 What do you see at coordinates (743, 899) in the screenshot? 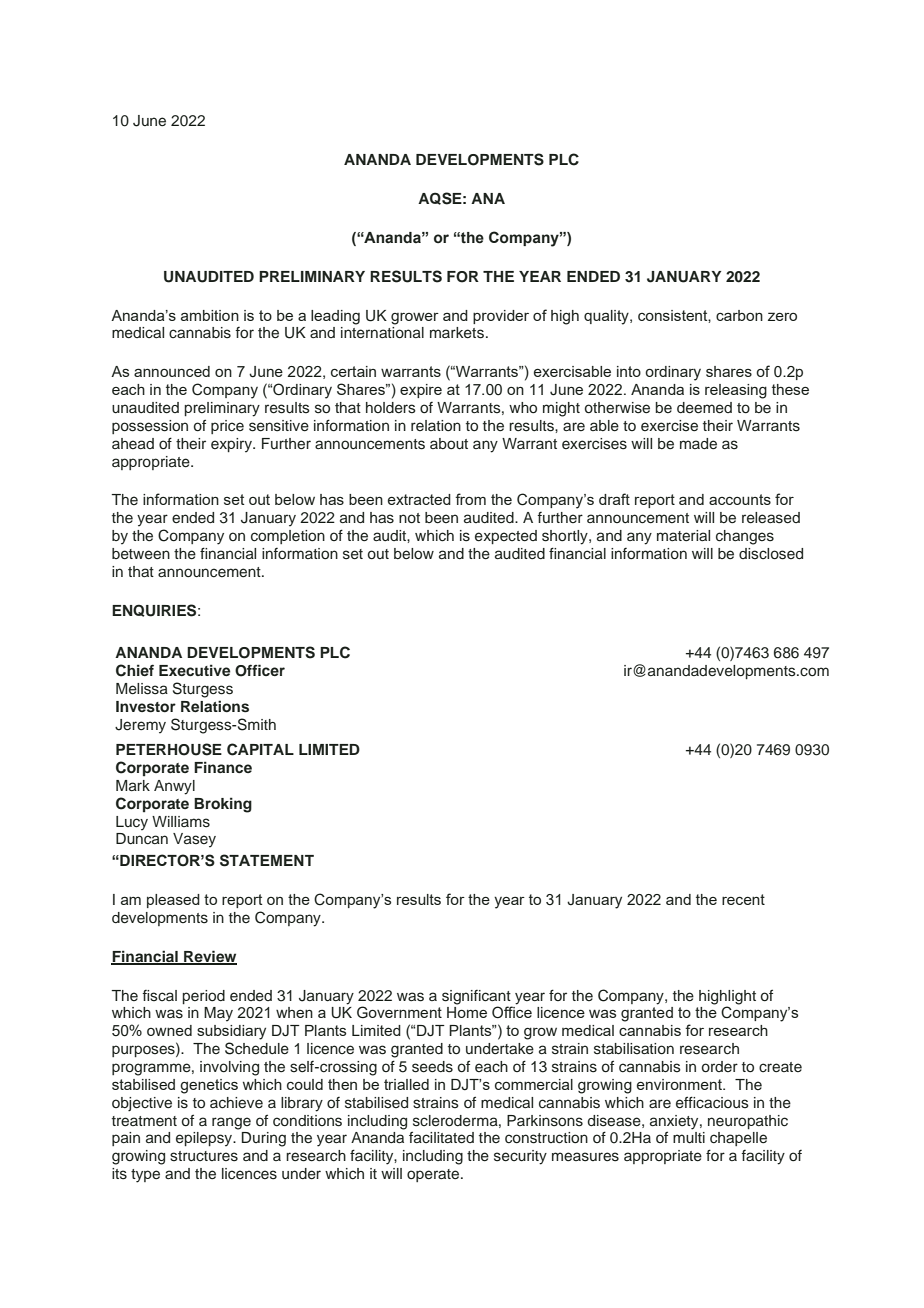
I see `recent` at bounding box center [743, 899].
